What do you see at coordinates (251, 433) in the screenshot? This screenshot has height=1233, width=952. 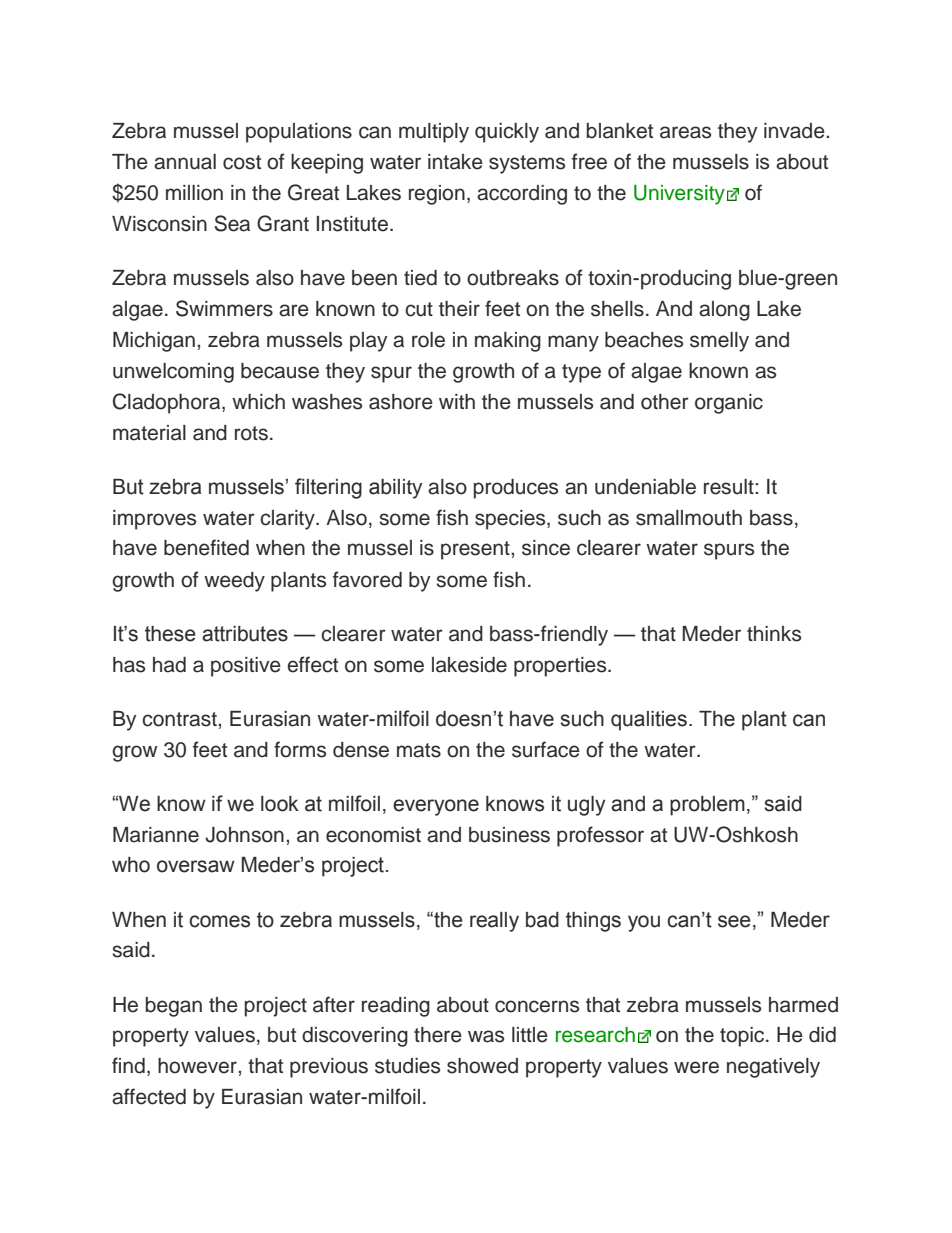 I see `rots` at bounding box center [251, 433].
